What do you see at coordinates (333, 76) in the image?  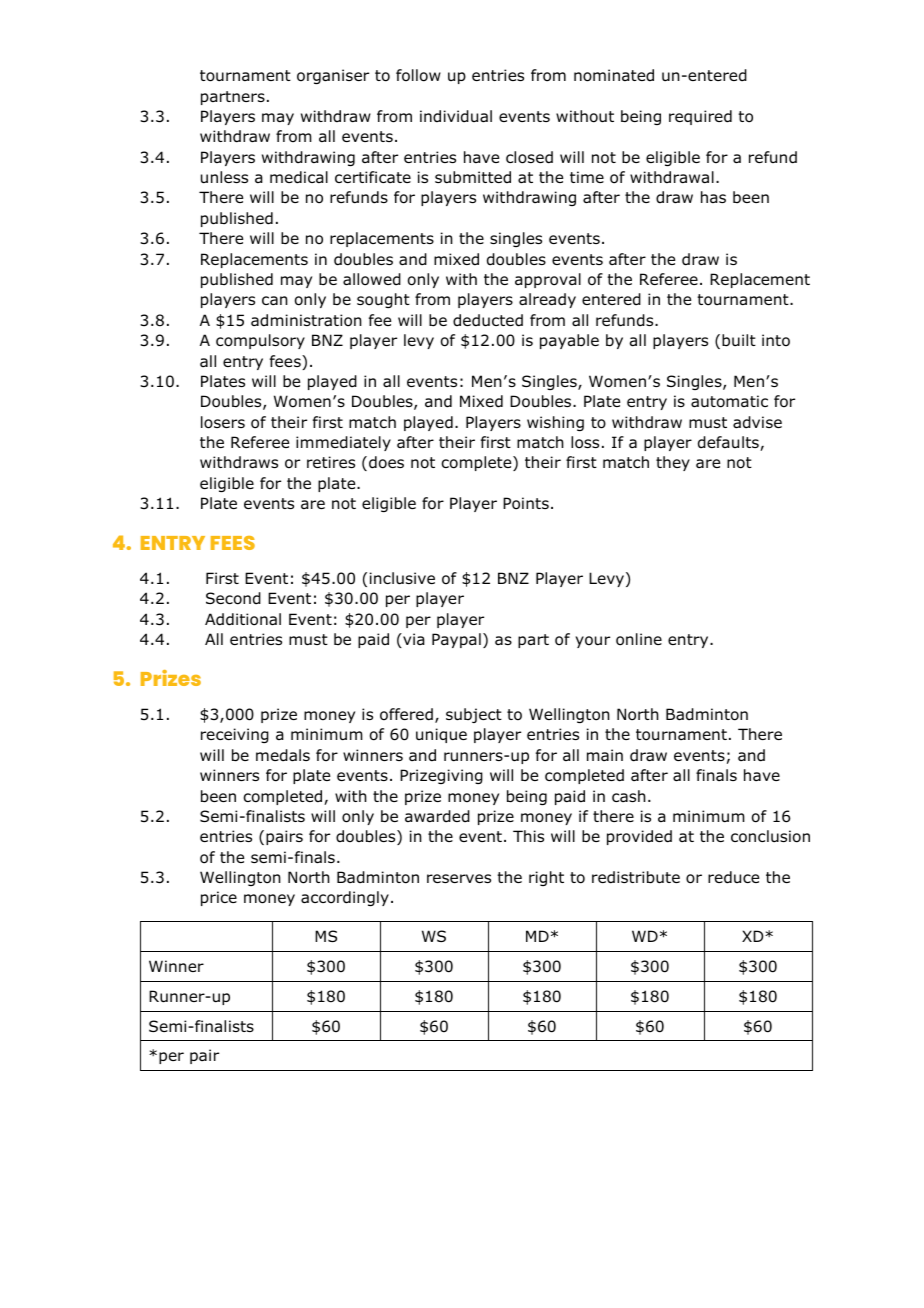 I see `organiser` at bounding box center [333, 76].
